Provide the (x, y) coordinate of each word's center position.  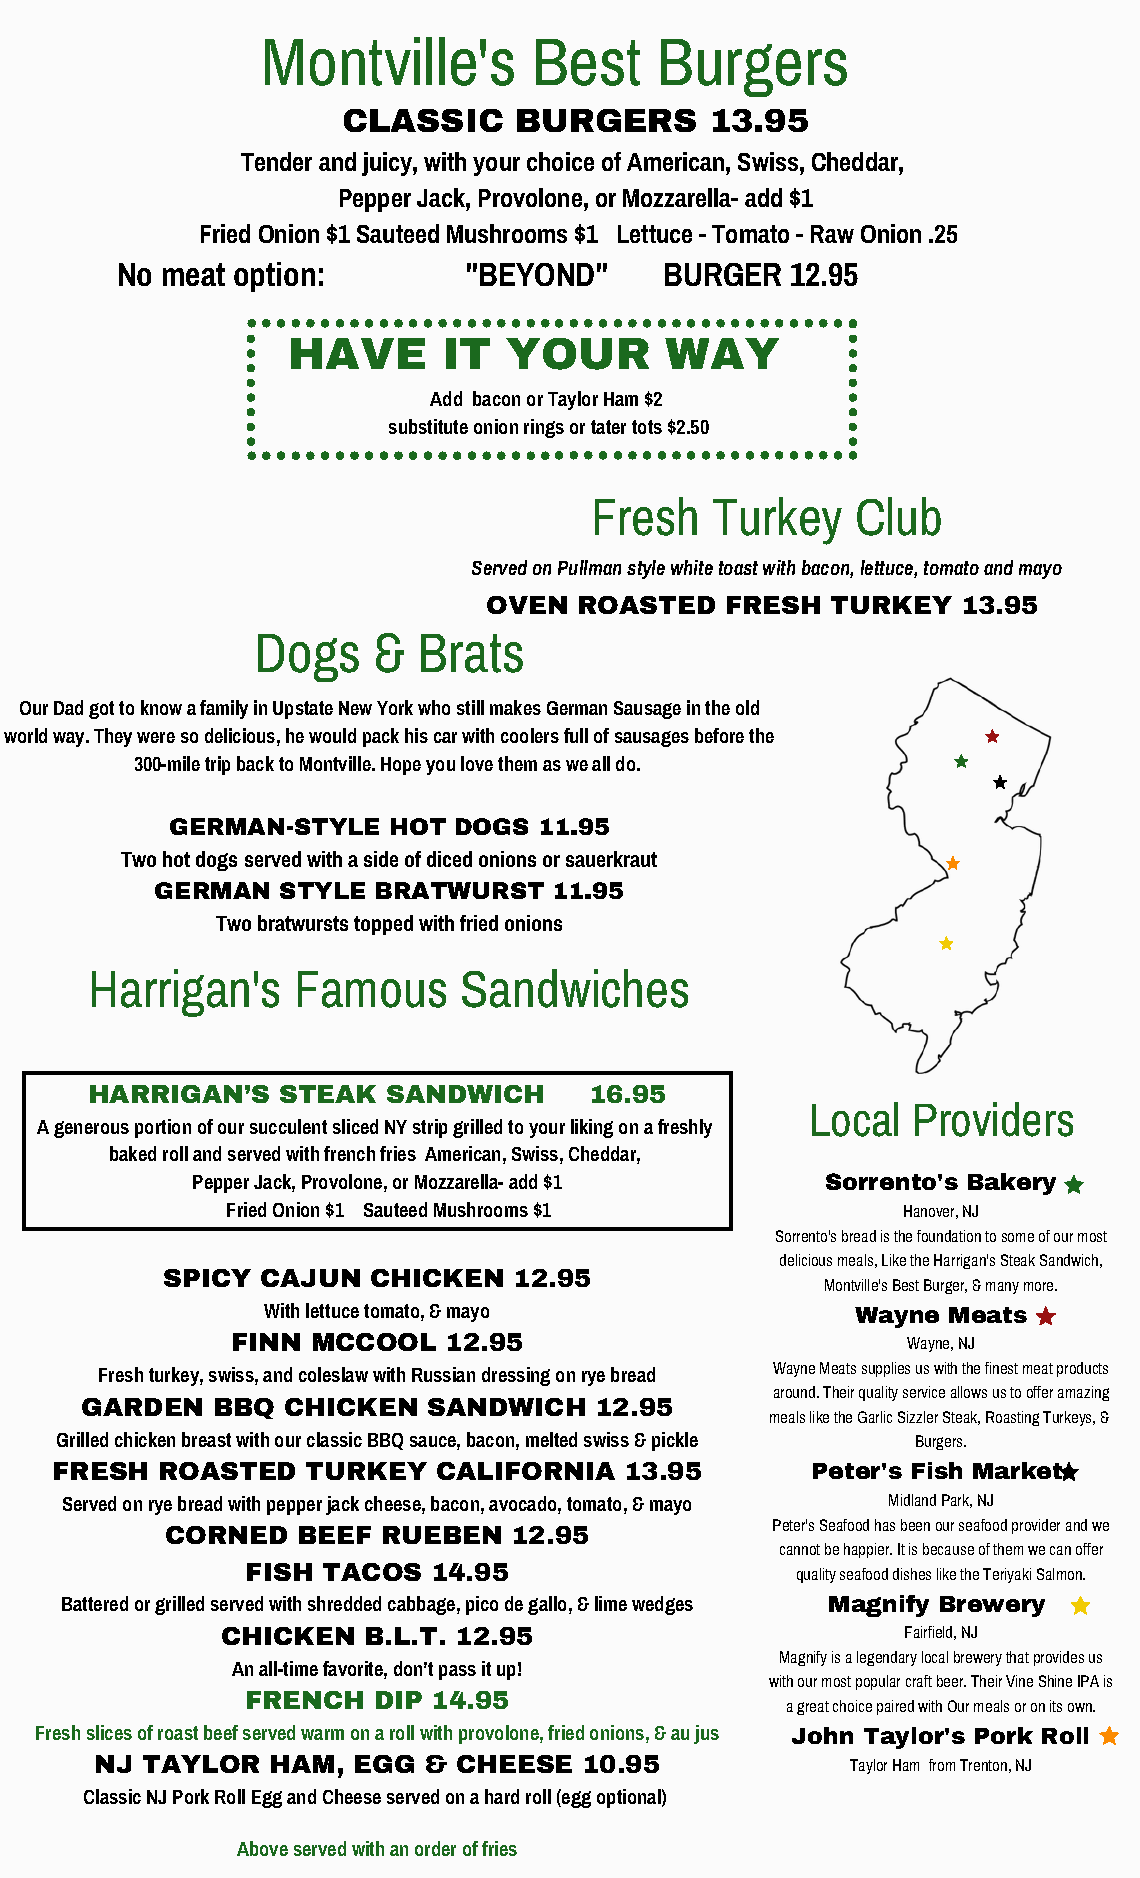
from (942, 1765)
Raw (832, 234)
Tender (276, 161)
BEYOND (537, 274)
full (576, 735)
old (747, 707)
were (156, 737)
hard (502, 1796)
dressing (516, 1376)
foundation (949, 1236)
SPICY (207, 1278)
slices (109, 1732)
